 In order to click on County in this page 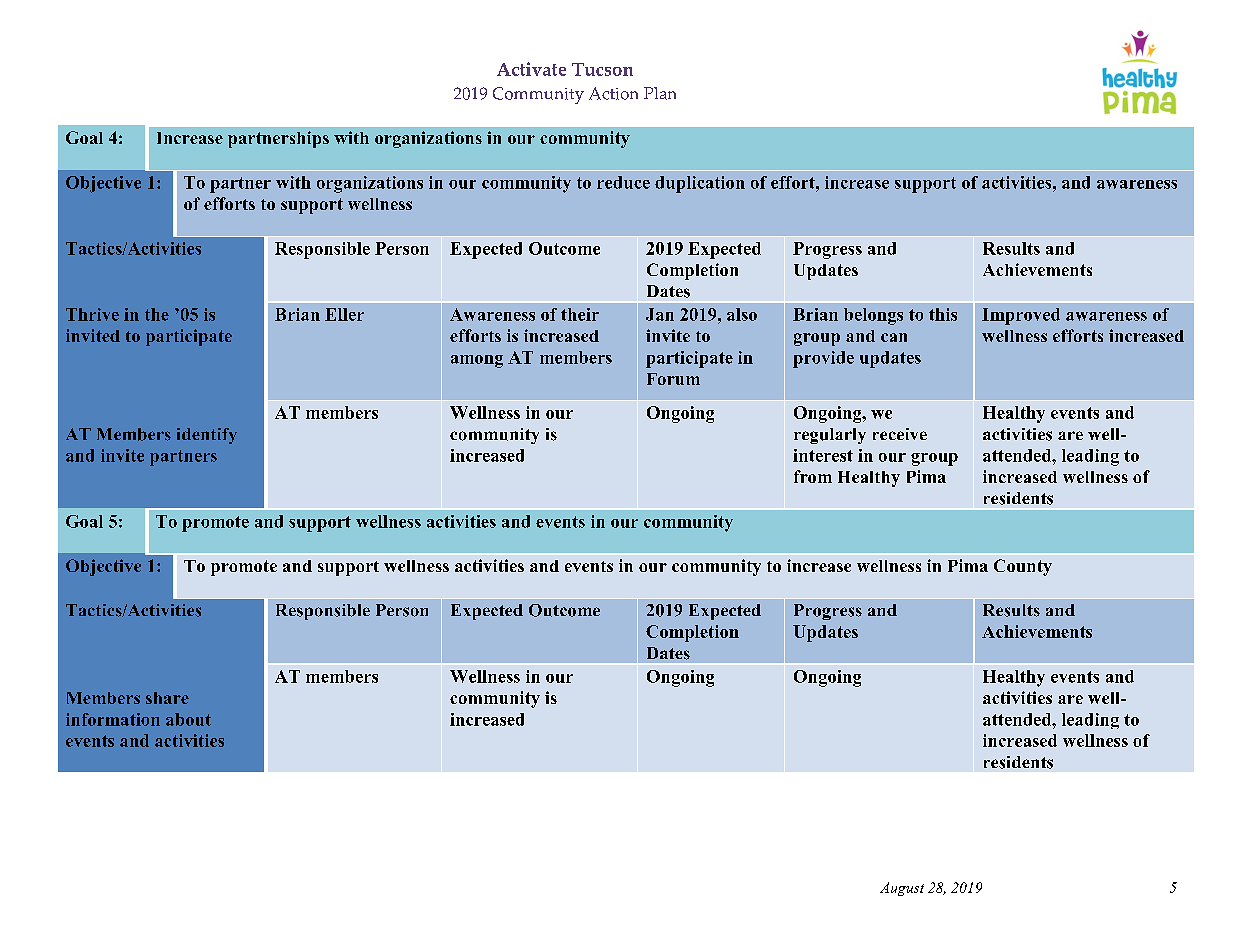, I will do `click(1023, 567)`.
